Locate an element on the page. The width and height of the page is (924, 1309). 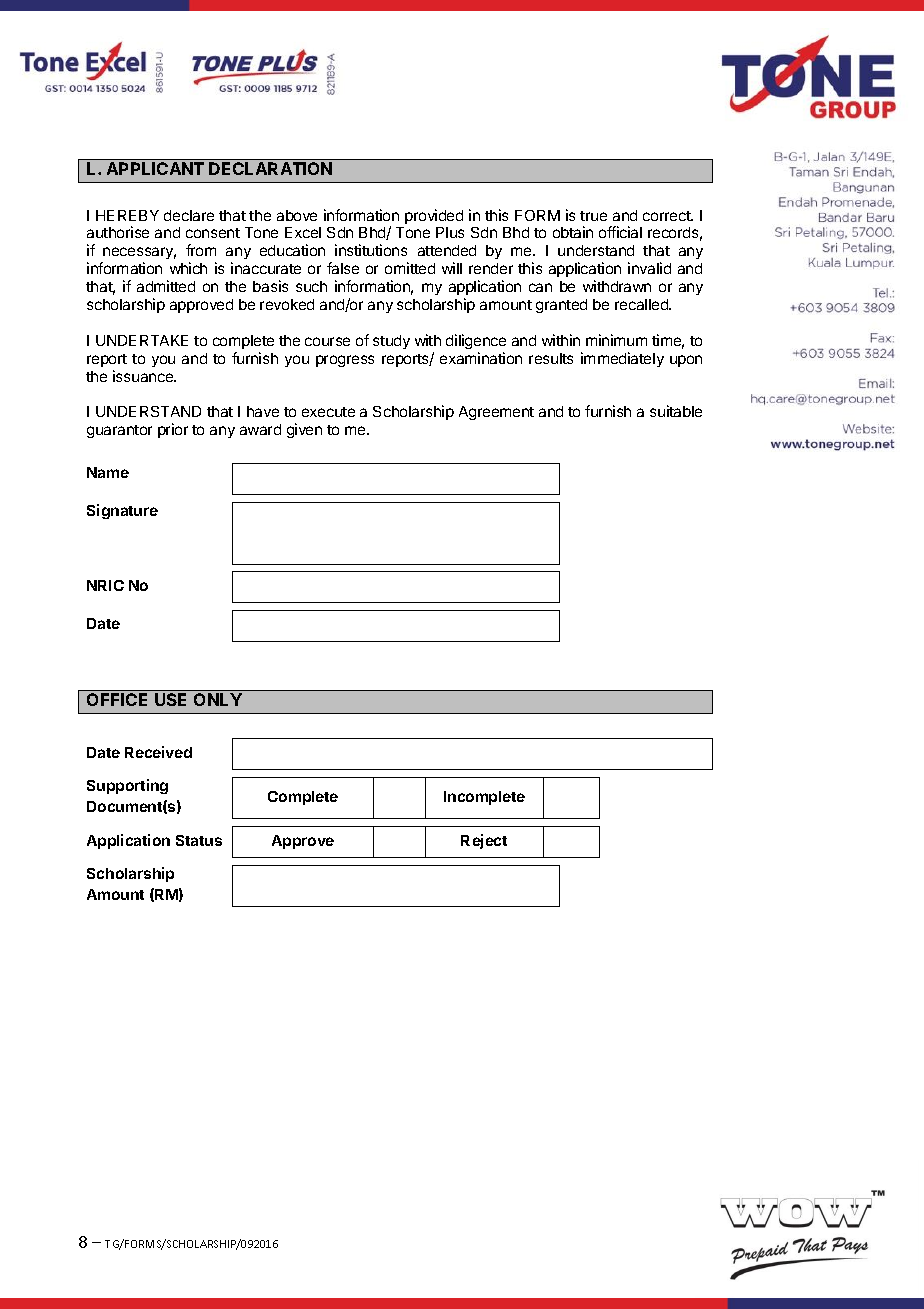
institutions is located at coordinates (371, 250).
